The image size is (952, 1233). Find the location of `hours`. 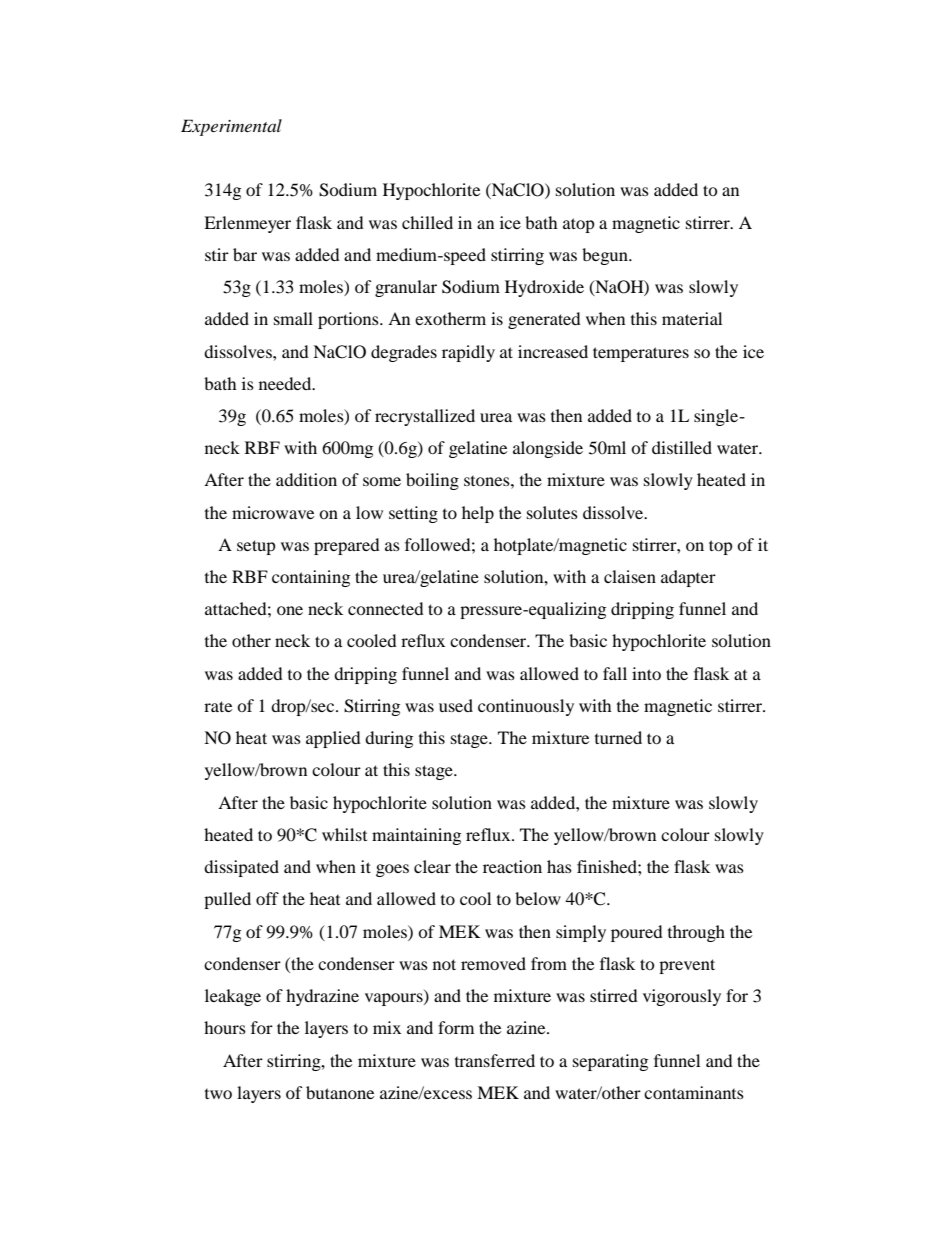

hours is located at coordinates (225, 1027).
